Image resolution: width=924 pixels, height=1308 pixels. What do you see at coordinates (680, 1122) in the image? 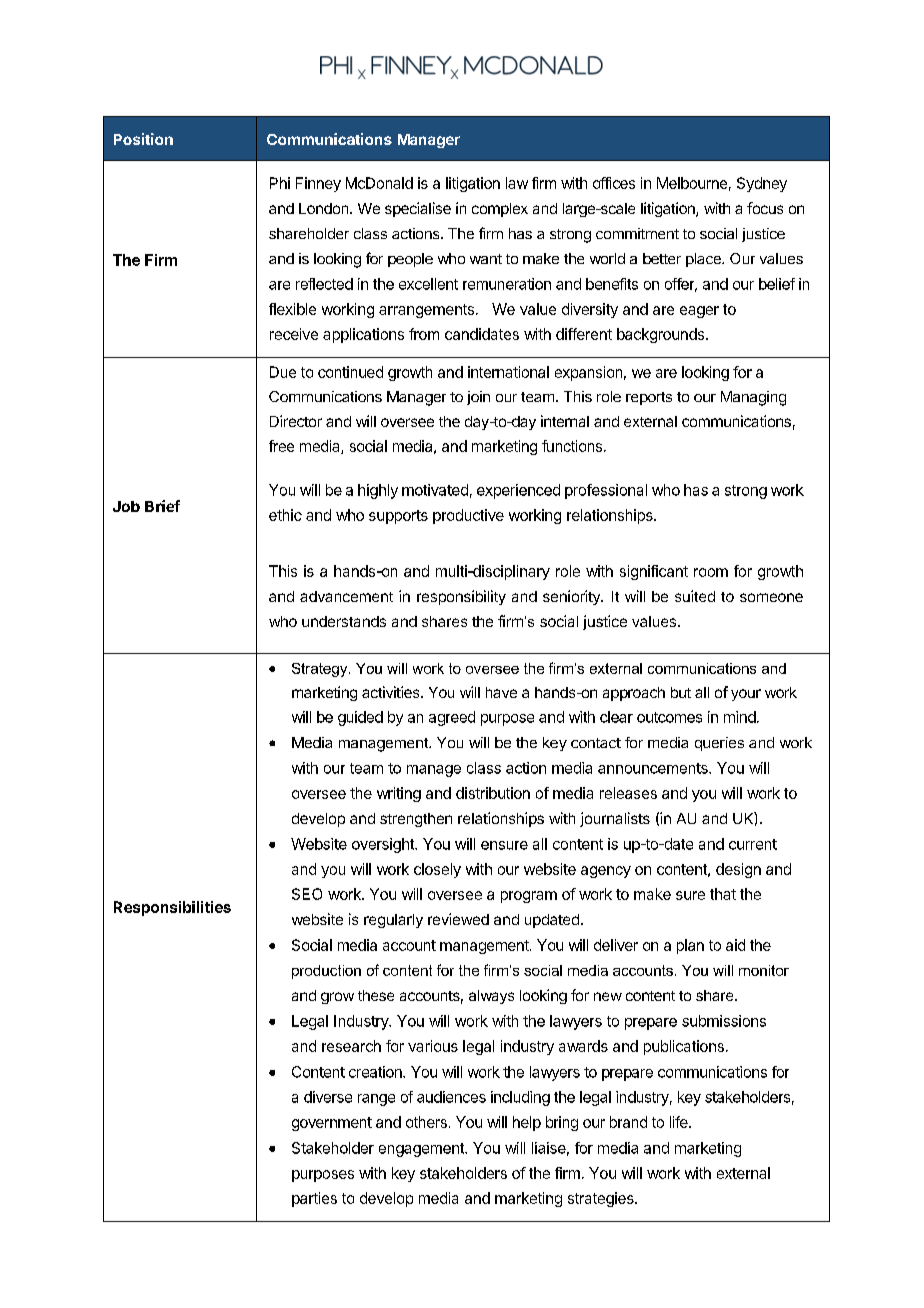
I see `life` at bounding box center [680, 1122].
